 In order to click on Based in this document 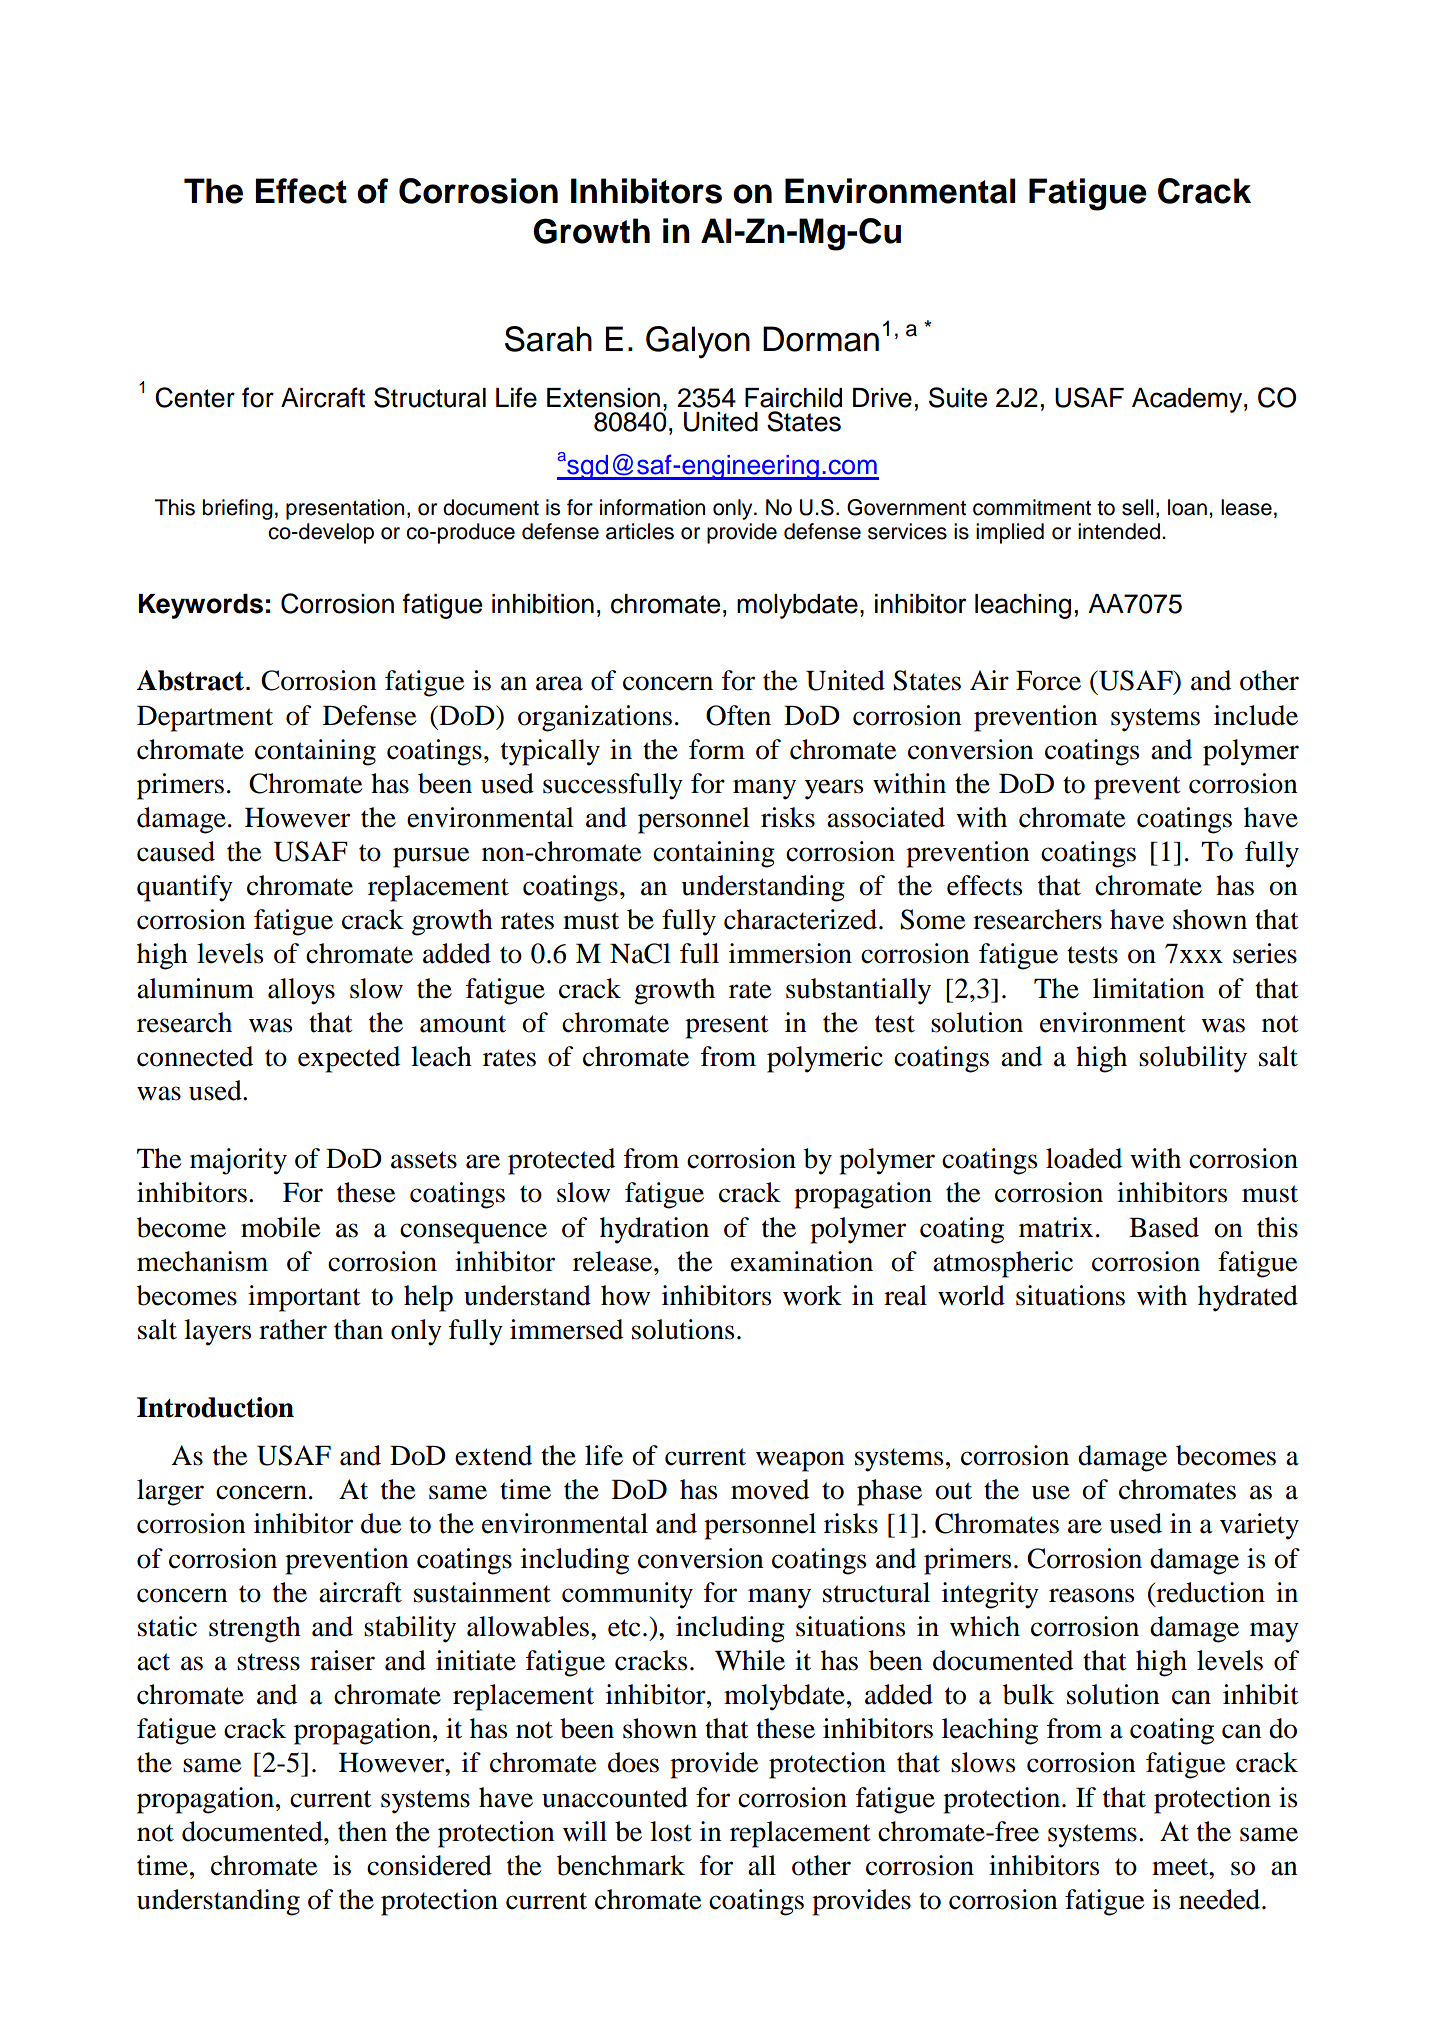, I will do `click(1164, 1227)`.
